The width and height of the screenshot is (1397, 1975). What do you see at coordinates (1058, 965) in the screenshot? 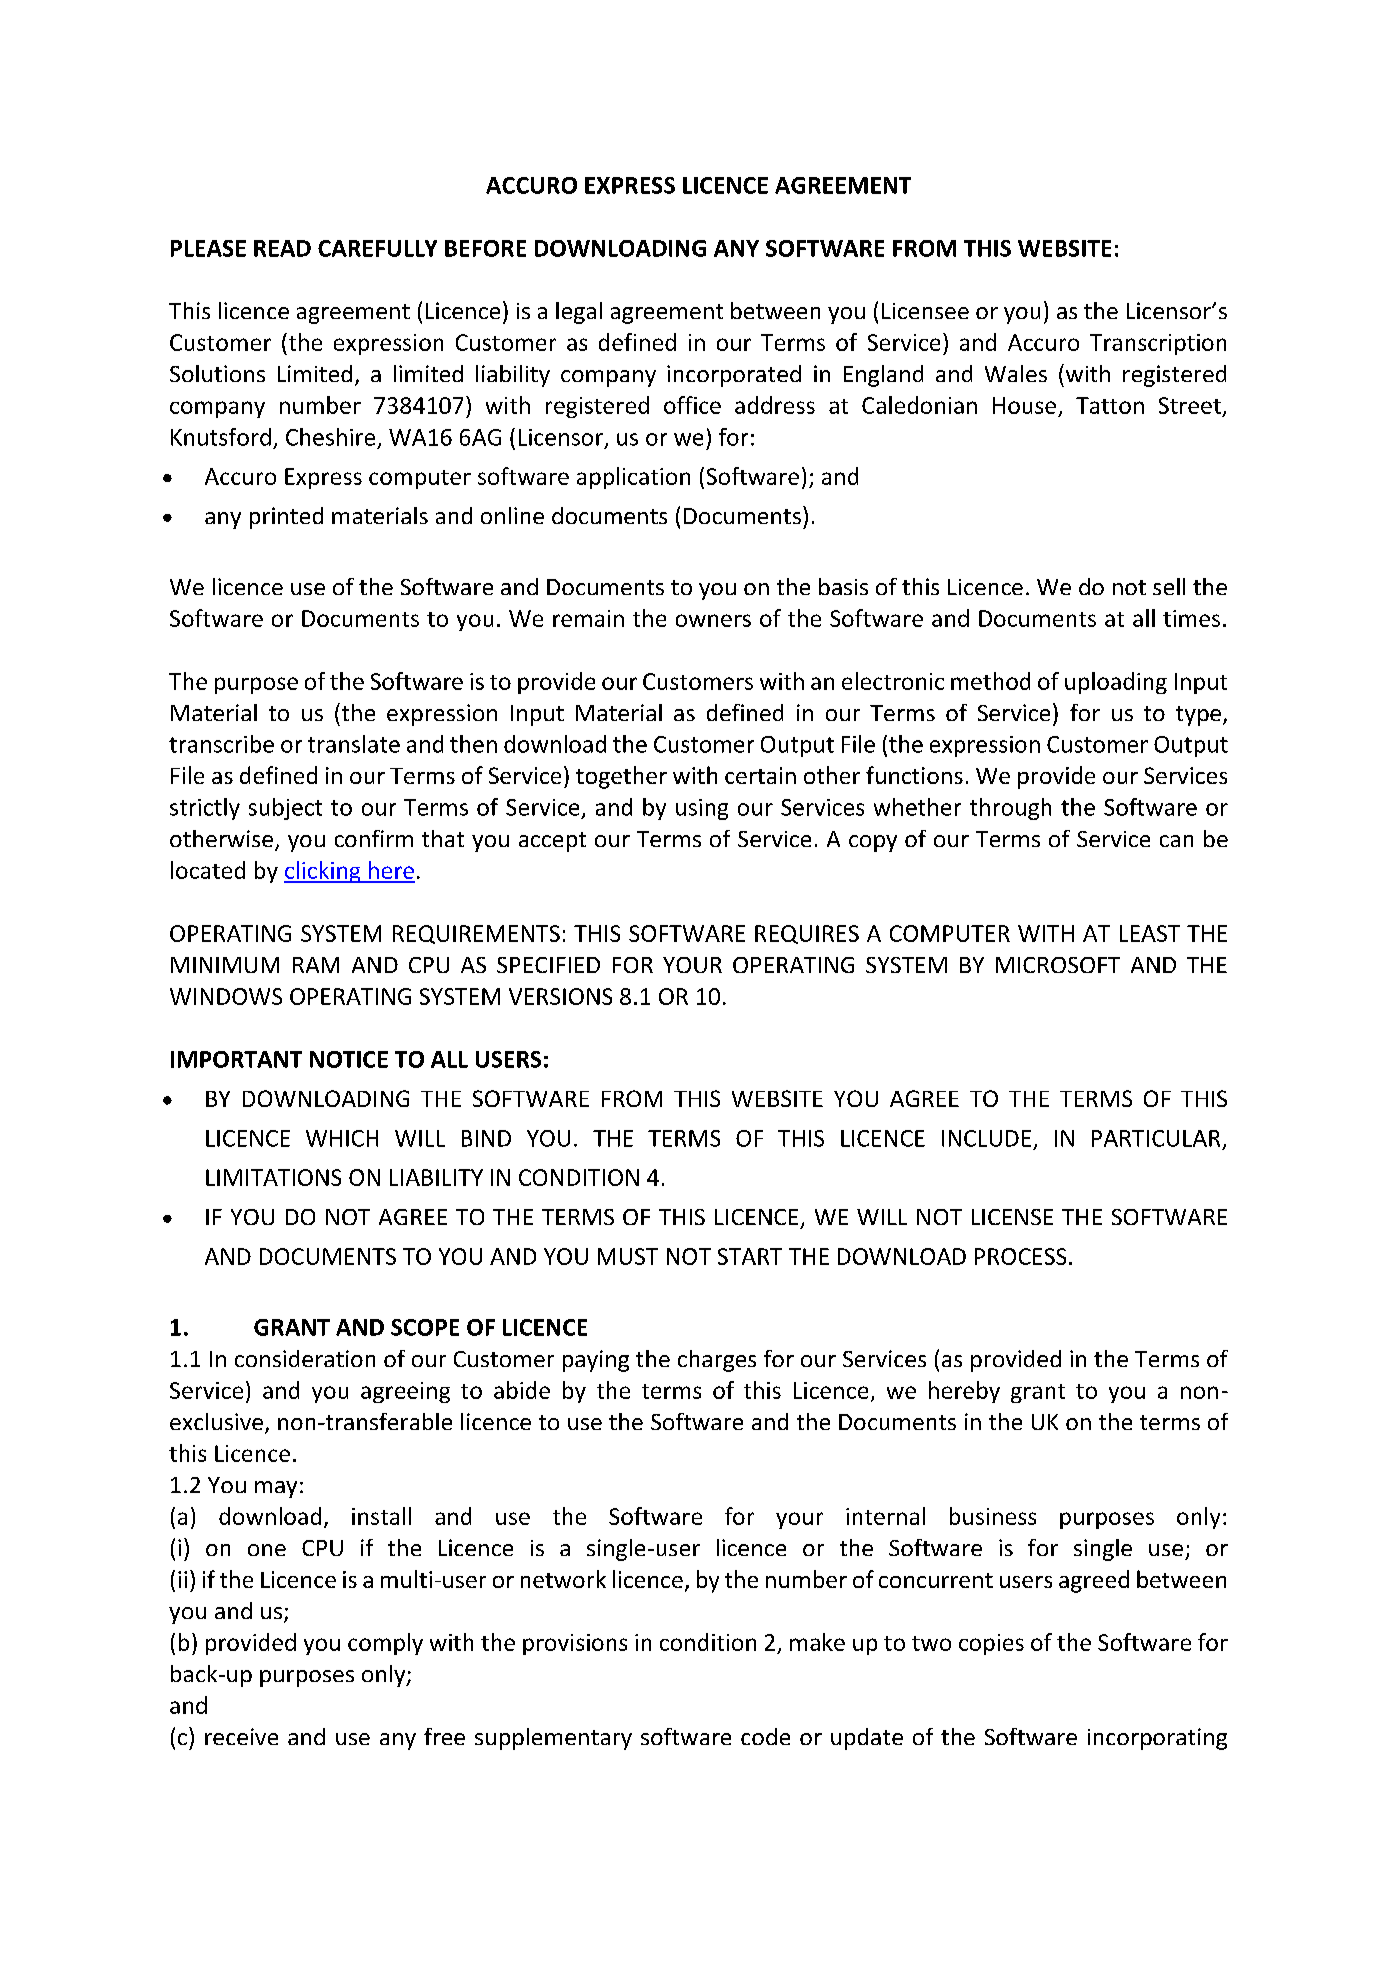
I see `MICROSOFT` at bounding box center [1058, 965].
